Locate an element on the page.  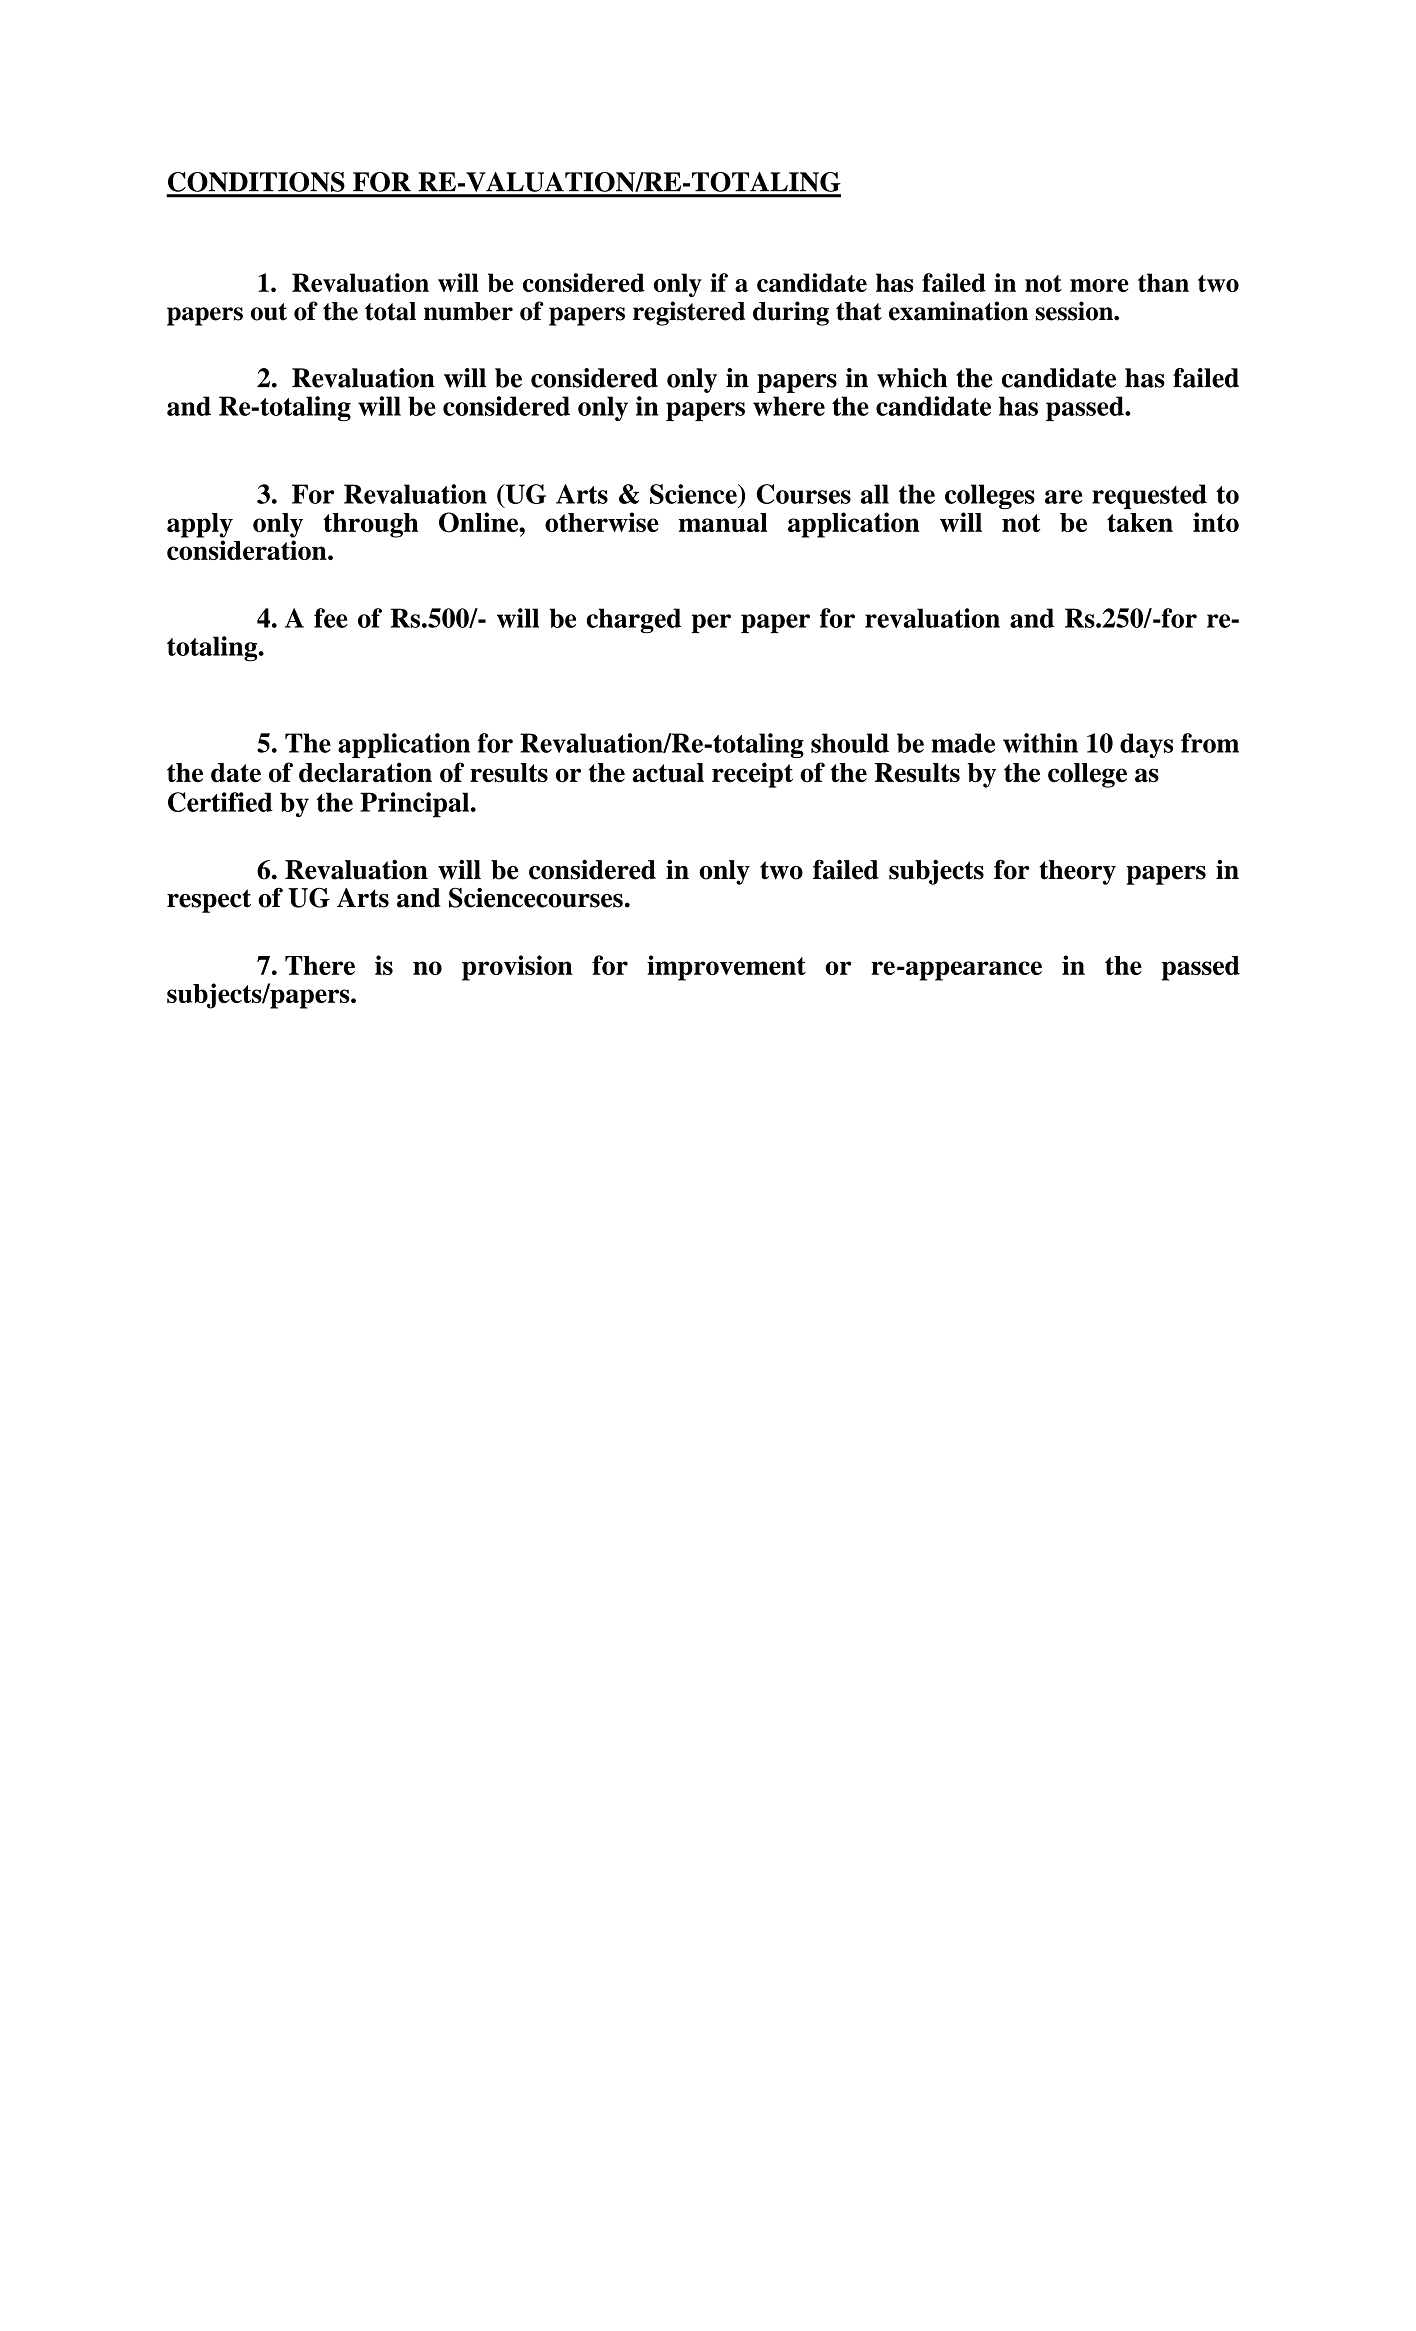
out is located at coordinates (269, 312).
